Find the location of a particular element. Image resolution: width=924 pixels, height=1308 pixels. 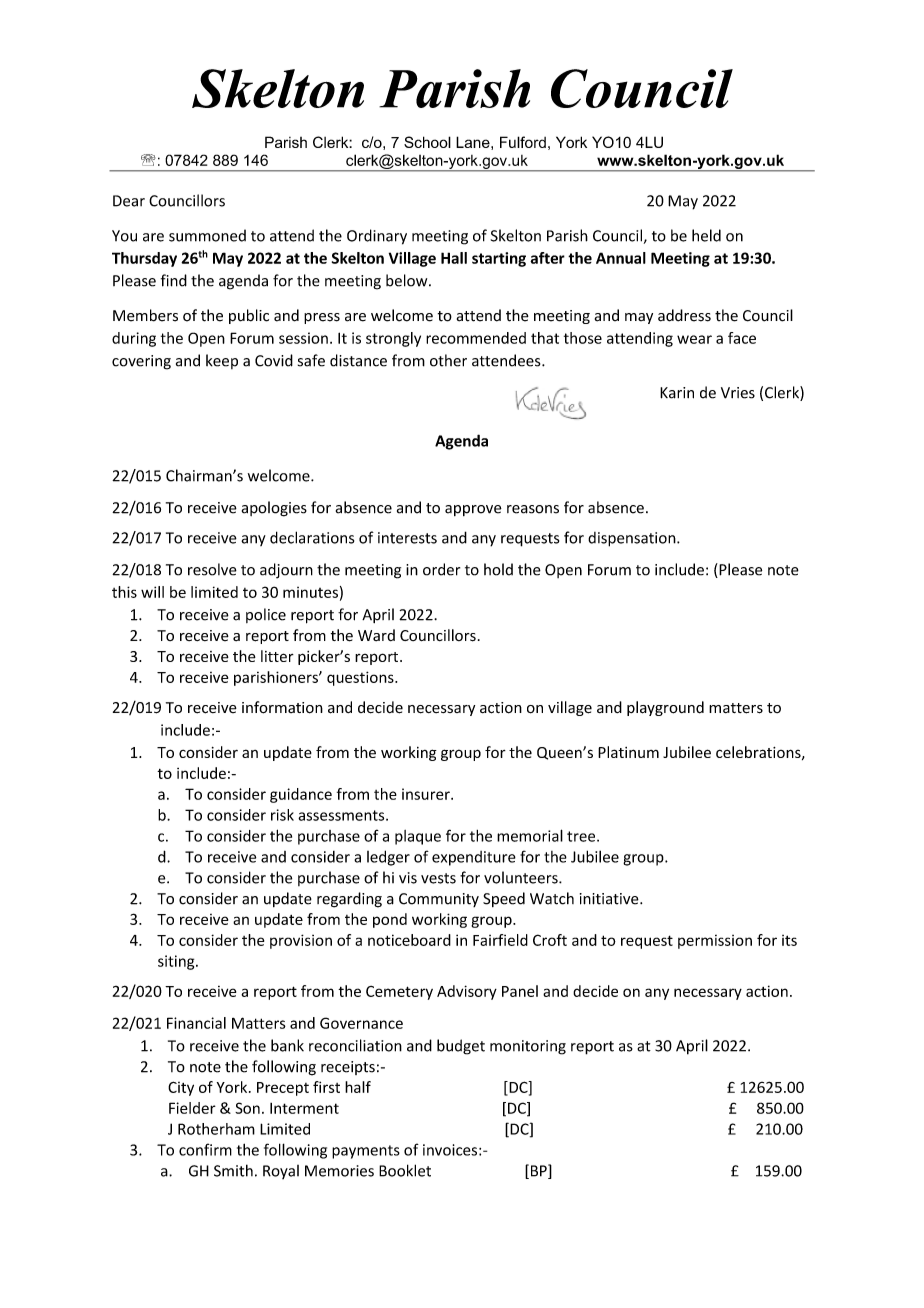

summoned is located at coordinates (207, 235).
